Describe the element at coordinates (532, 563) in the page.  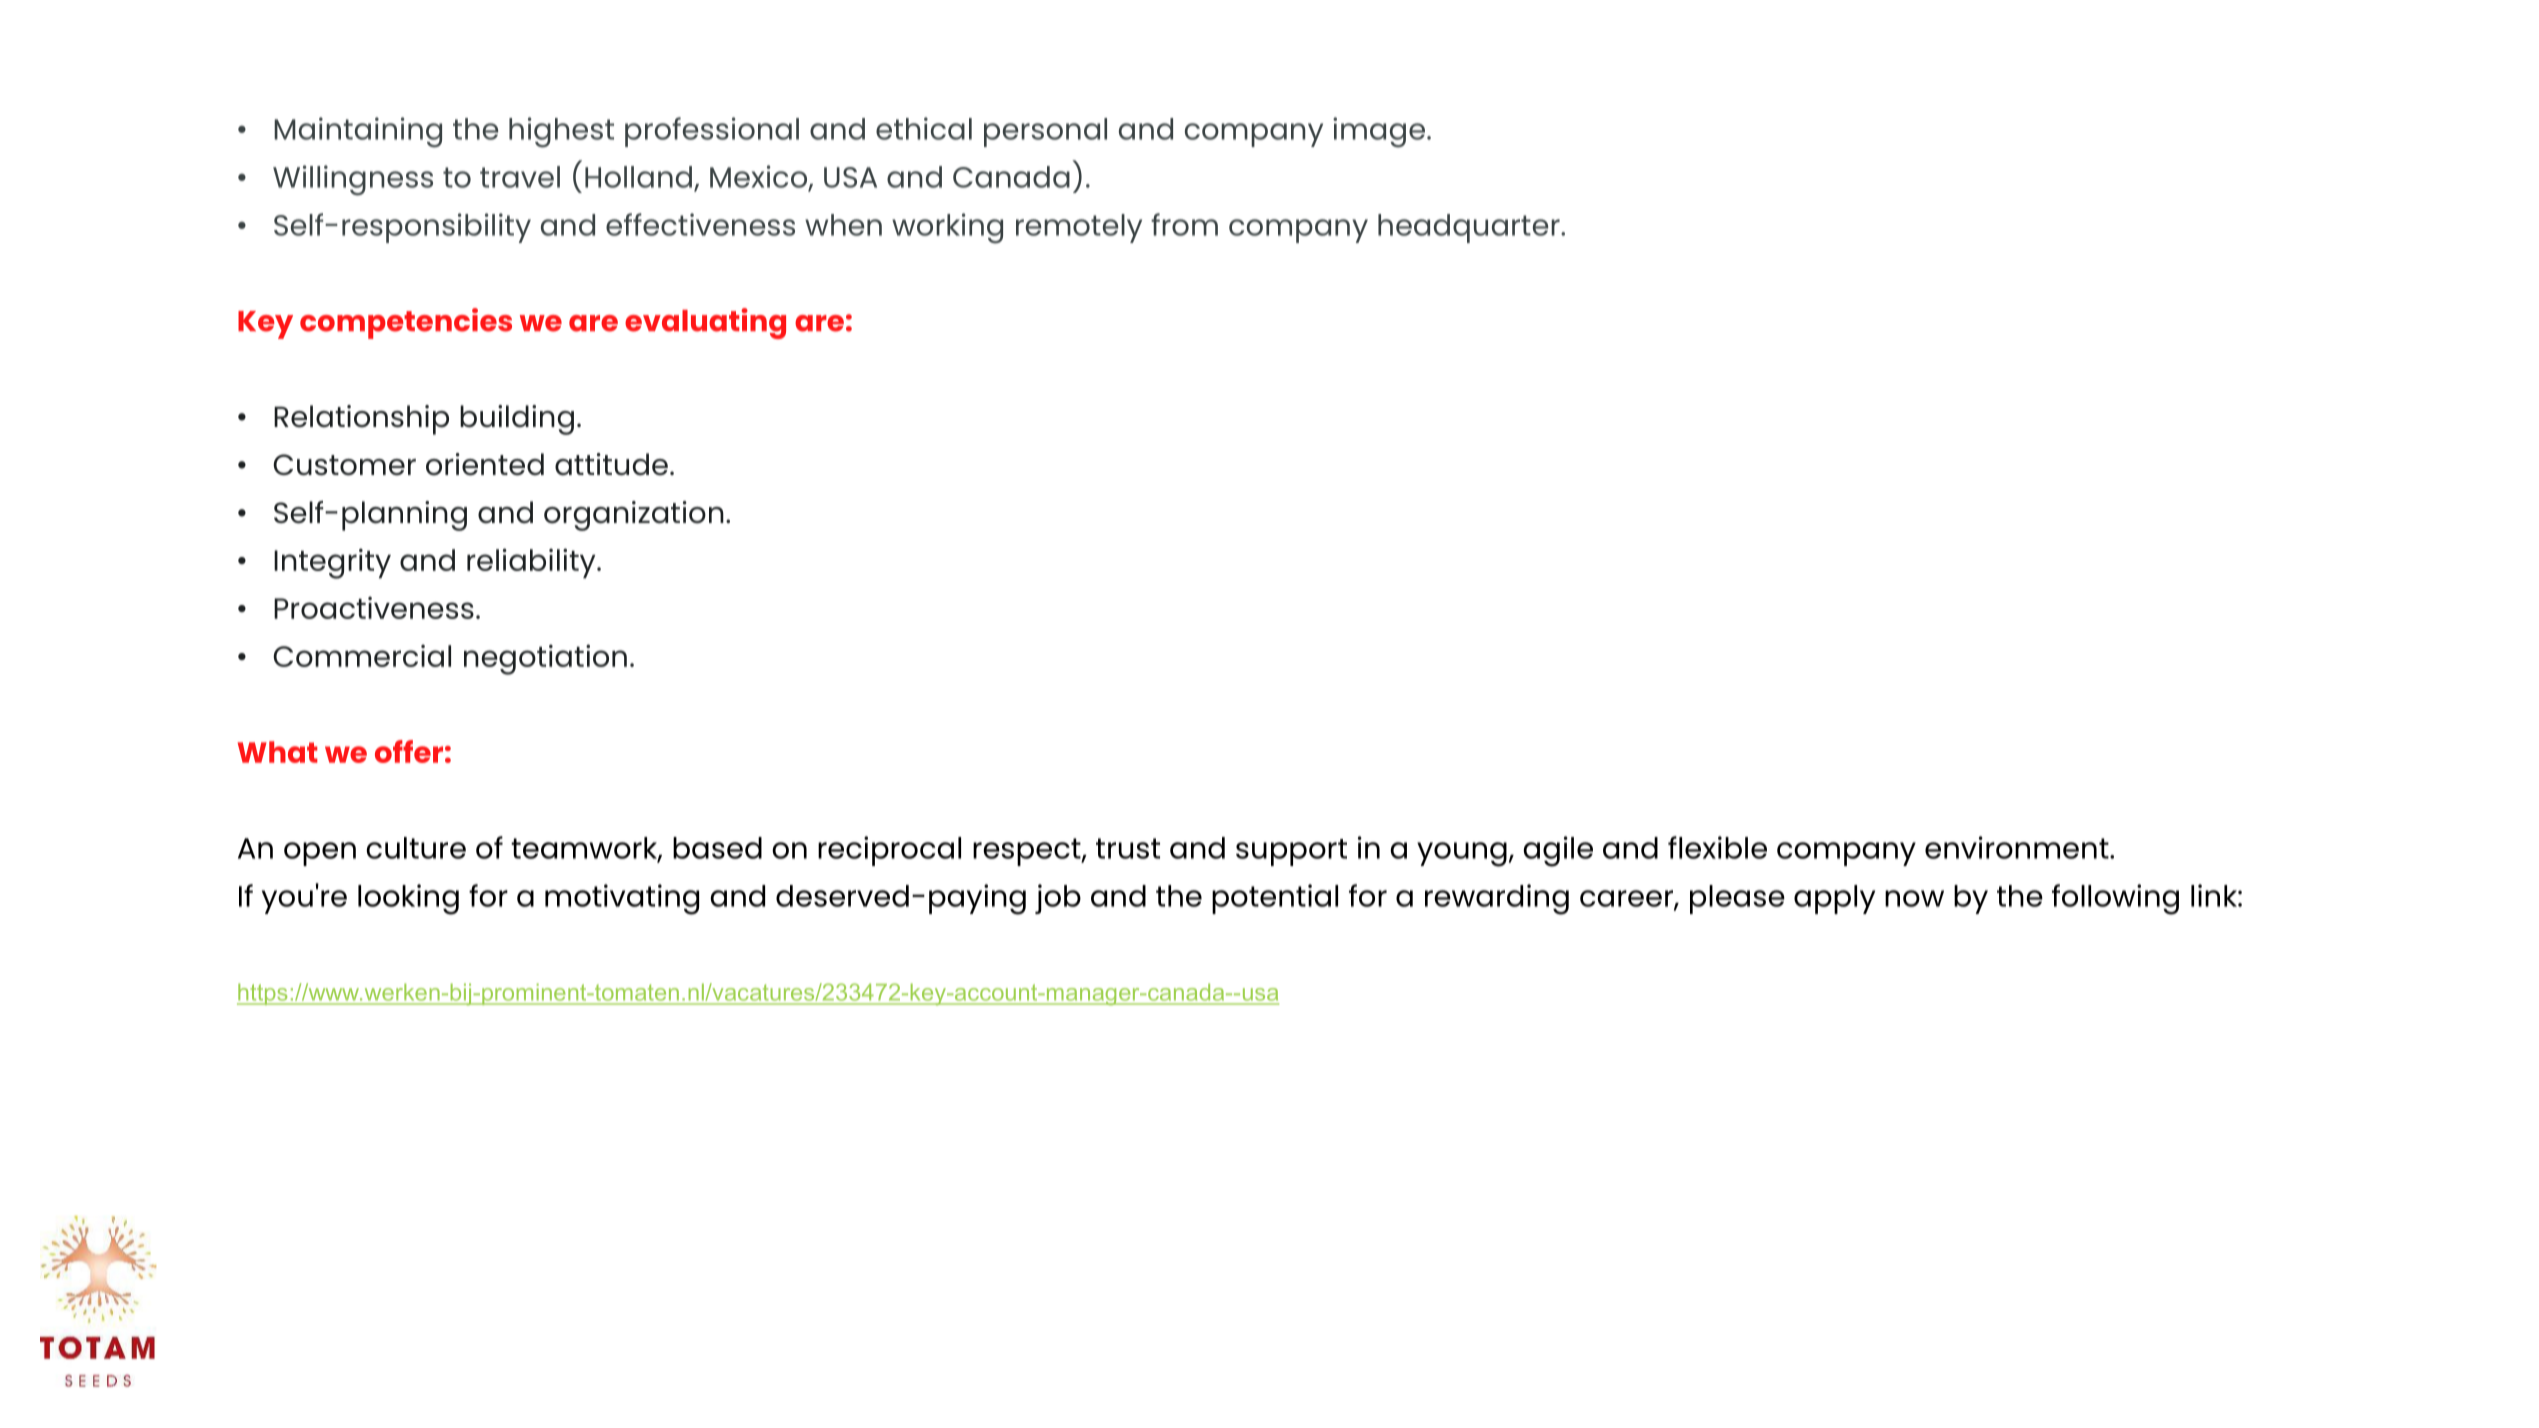
I see `reliability` at that location.
